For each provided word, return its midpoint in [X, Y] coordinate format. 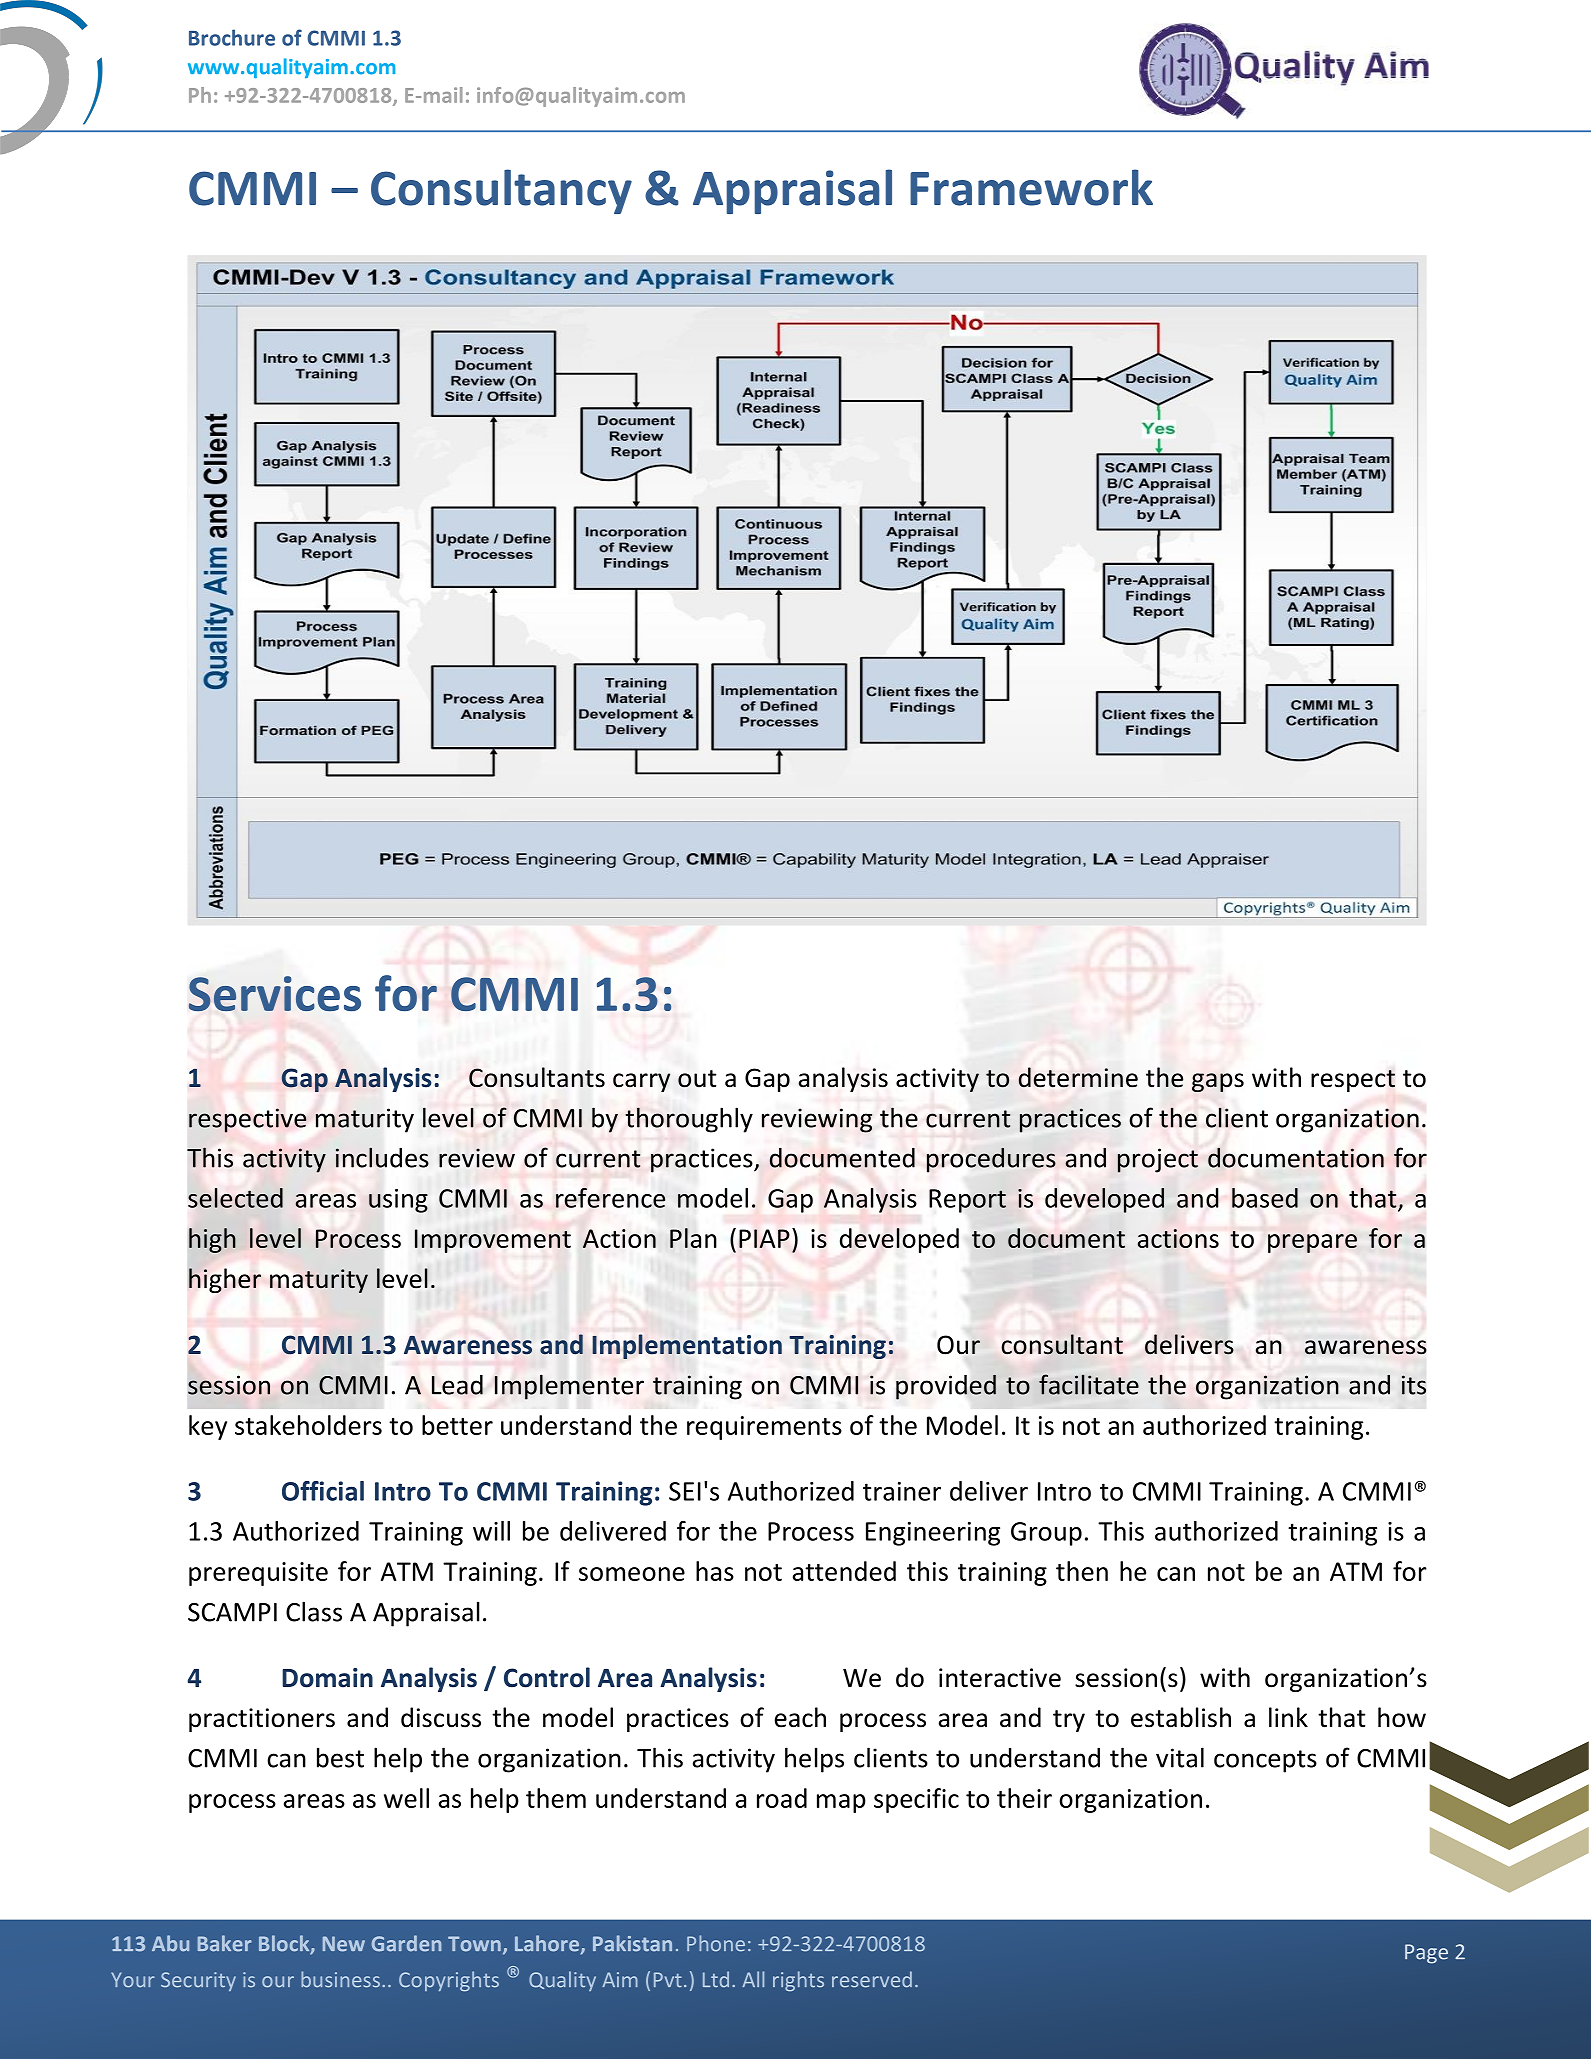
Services [275, 993]
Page [1426, 1954]
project [1158, 1160]
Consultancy [501, 191]
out [697, 1079]
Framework [1031, 187]
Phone [716, 1943]
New [344, 1944]
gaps [1218, 1082]
